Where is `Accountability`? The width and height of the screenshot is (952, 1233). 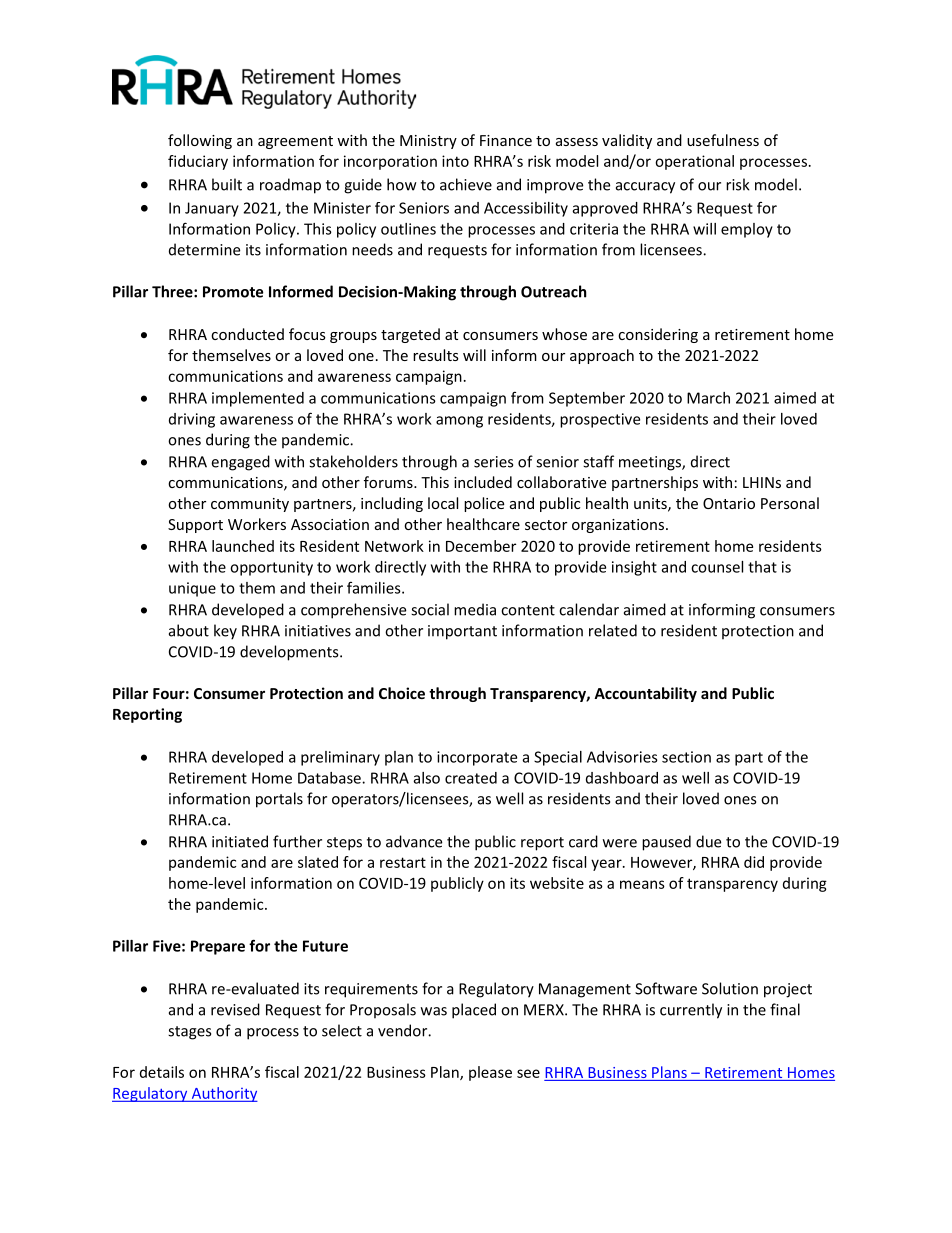 Accountability is located at coordinates (645, 694).
